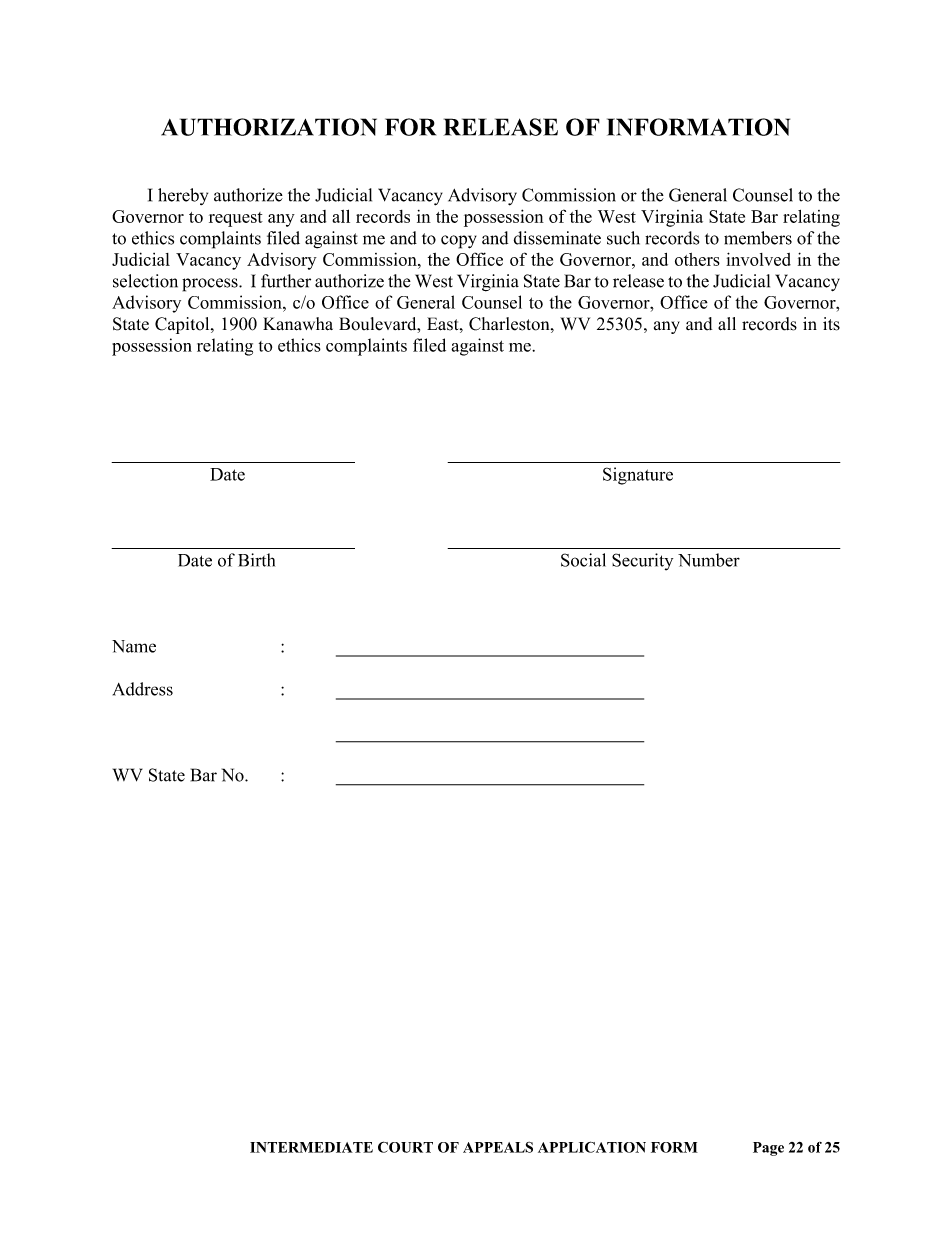  What do you see at coordinates (405, 1147) in the screenshot?
I see `COURT` at bounding box center [405, 1147].
